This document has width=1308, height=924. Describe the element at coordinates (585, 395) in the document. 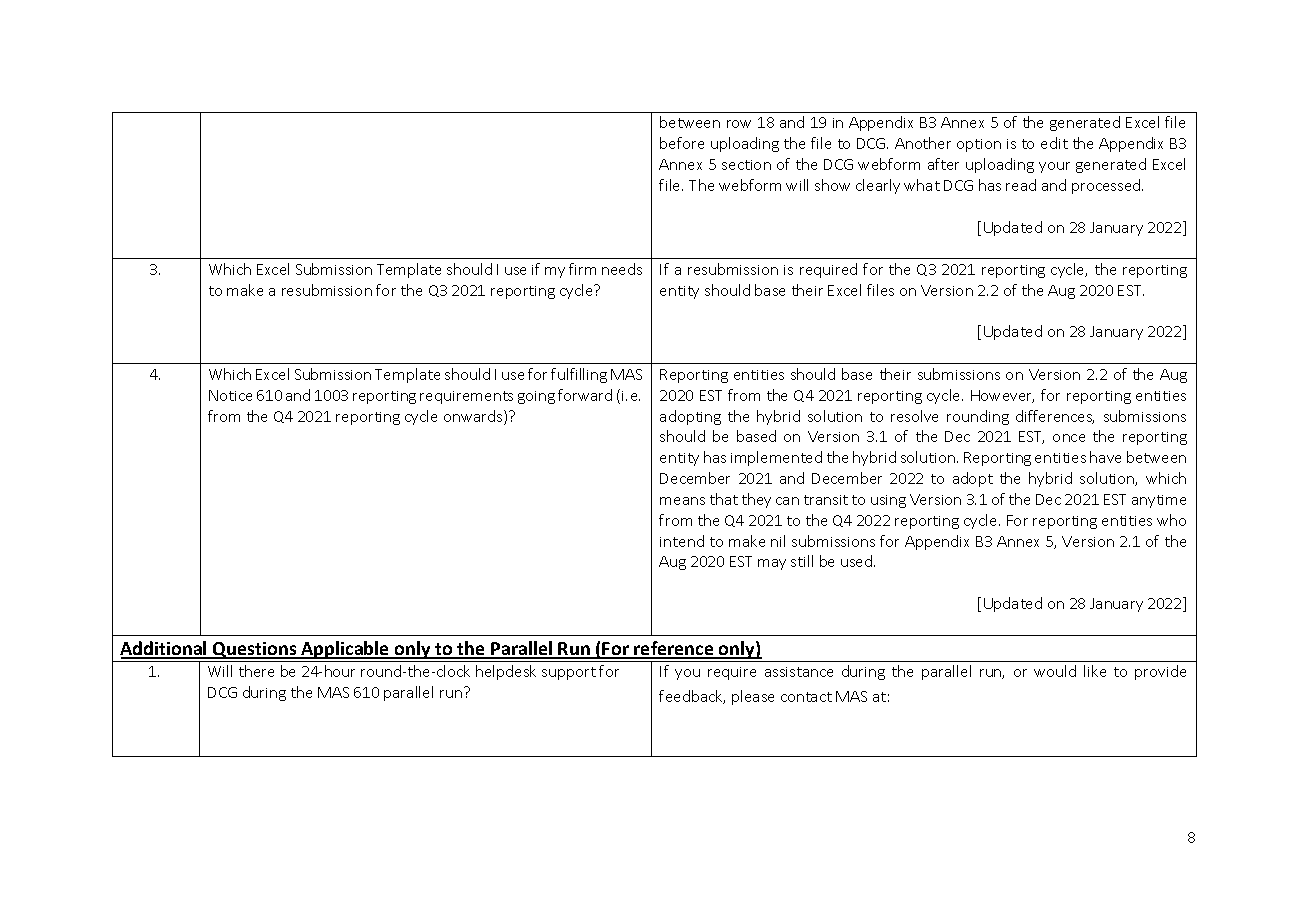

I see `forward` at that location.
